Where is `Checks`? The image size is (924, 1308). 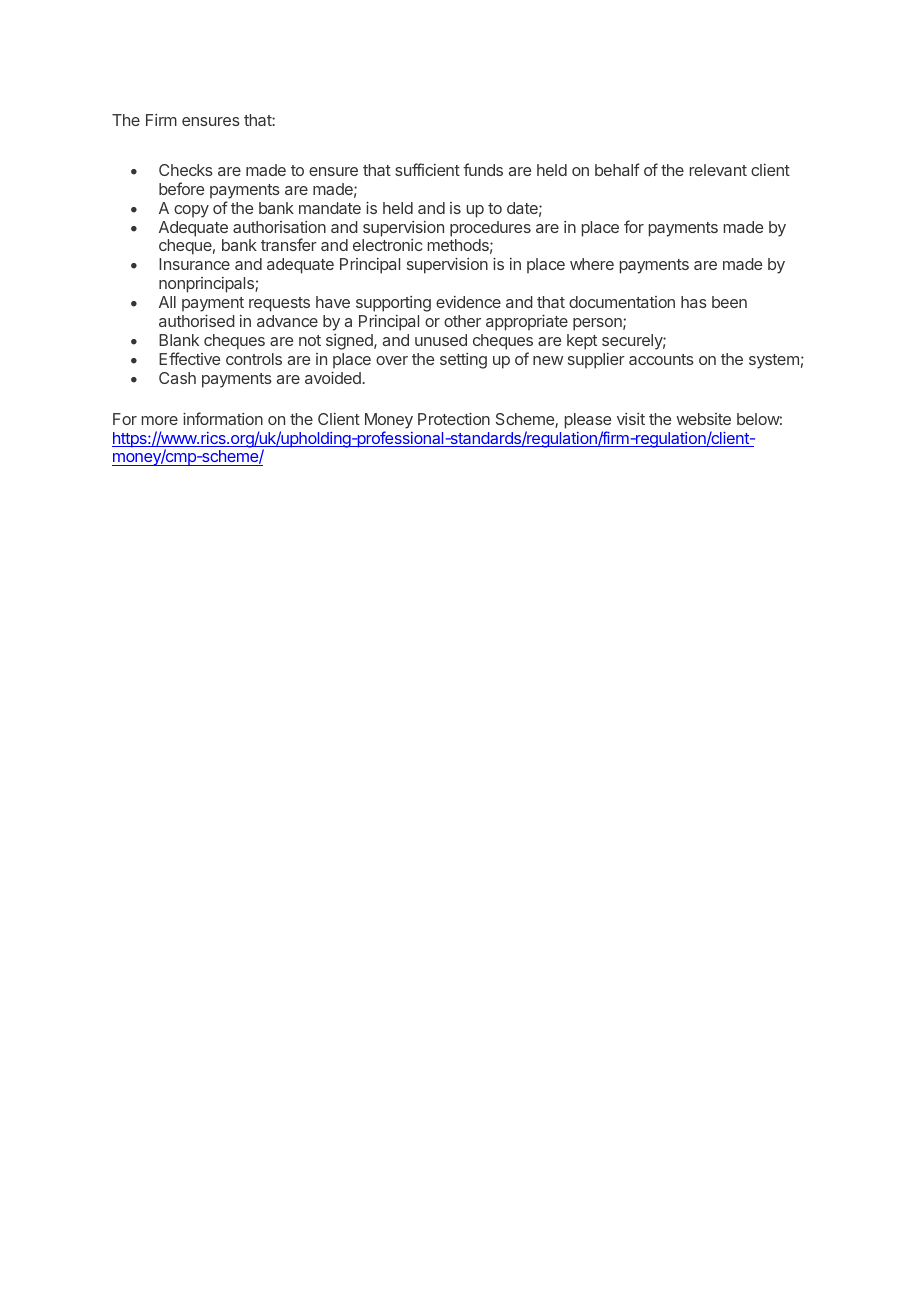
Checks is located at coordinates (186, 170).
